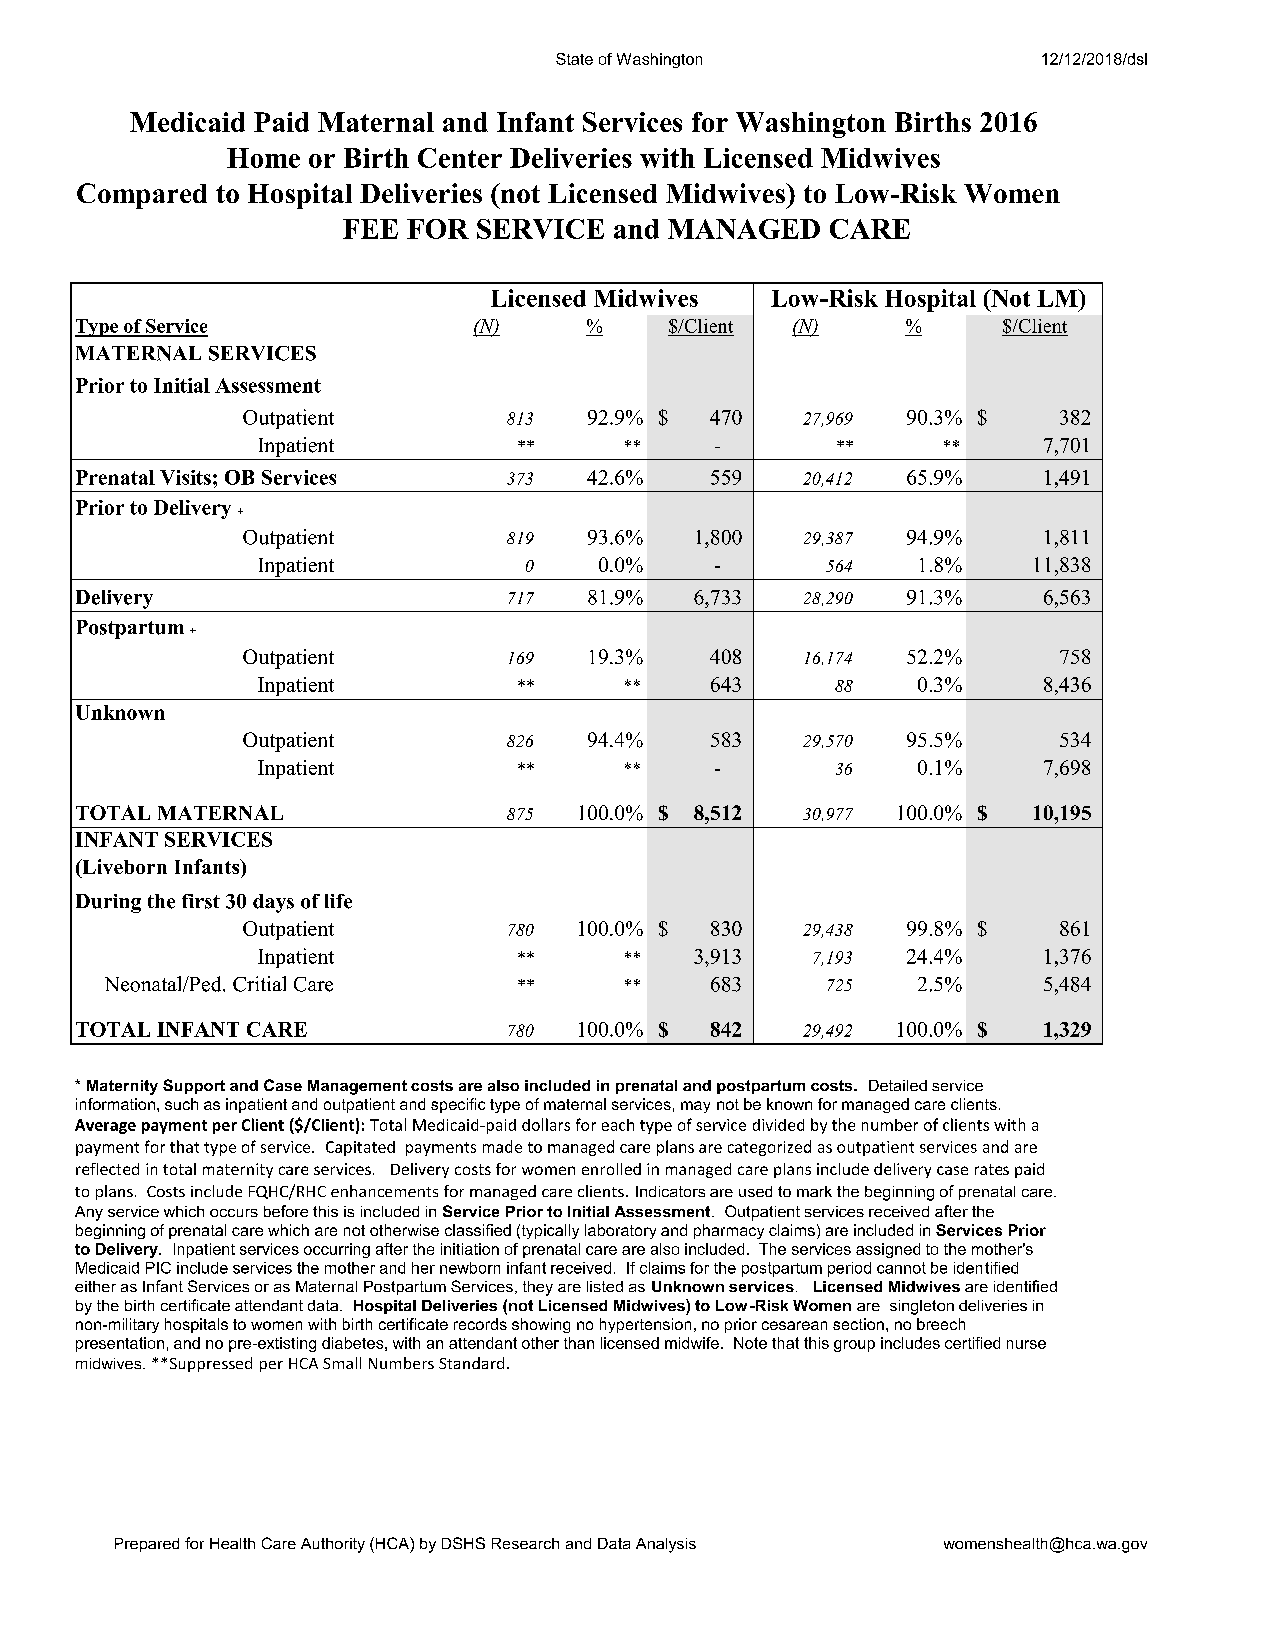  I want to click on dollars, so click(546, 1124).
